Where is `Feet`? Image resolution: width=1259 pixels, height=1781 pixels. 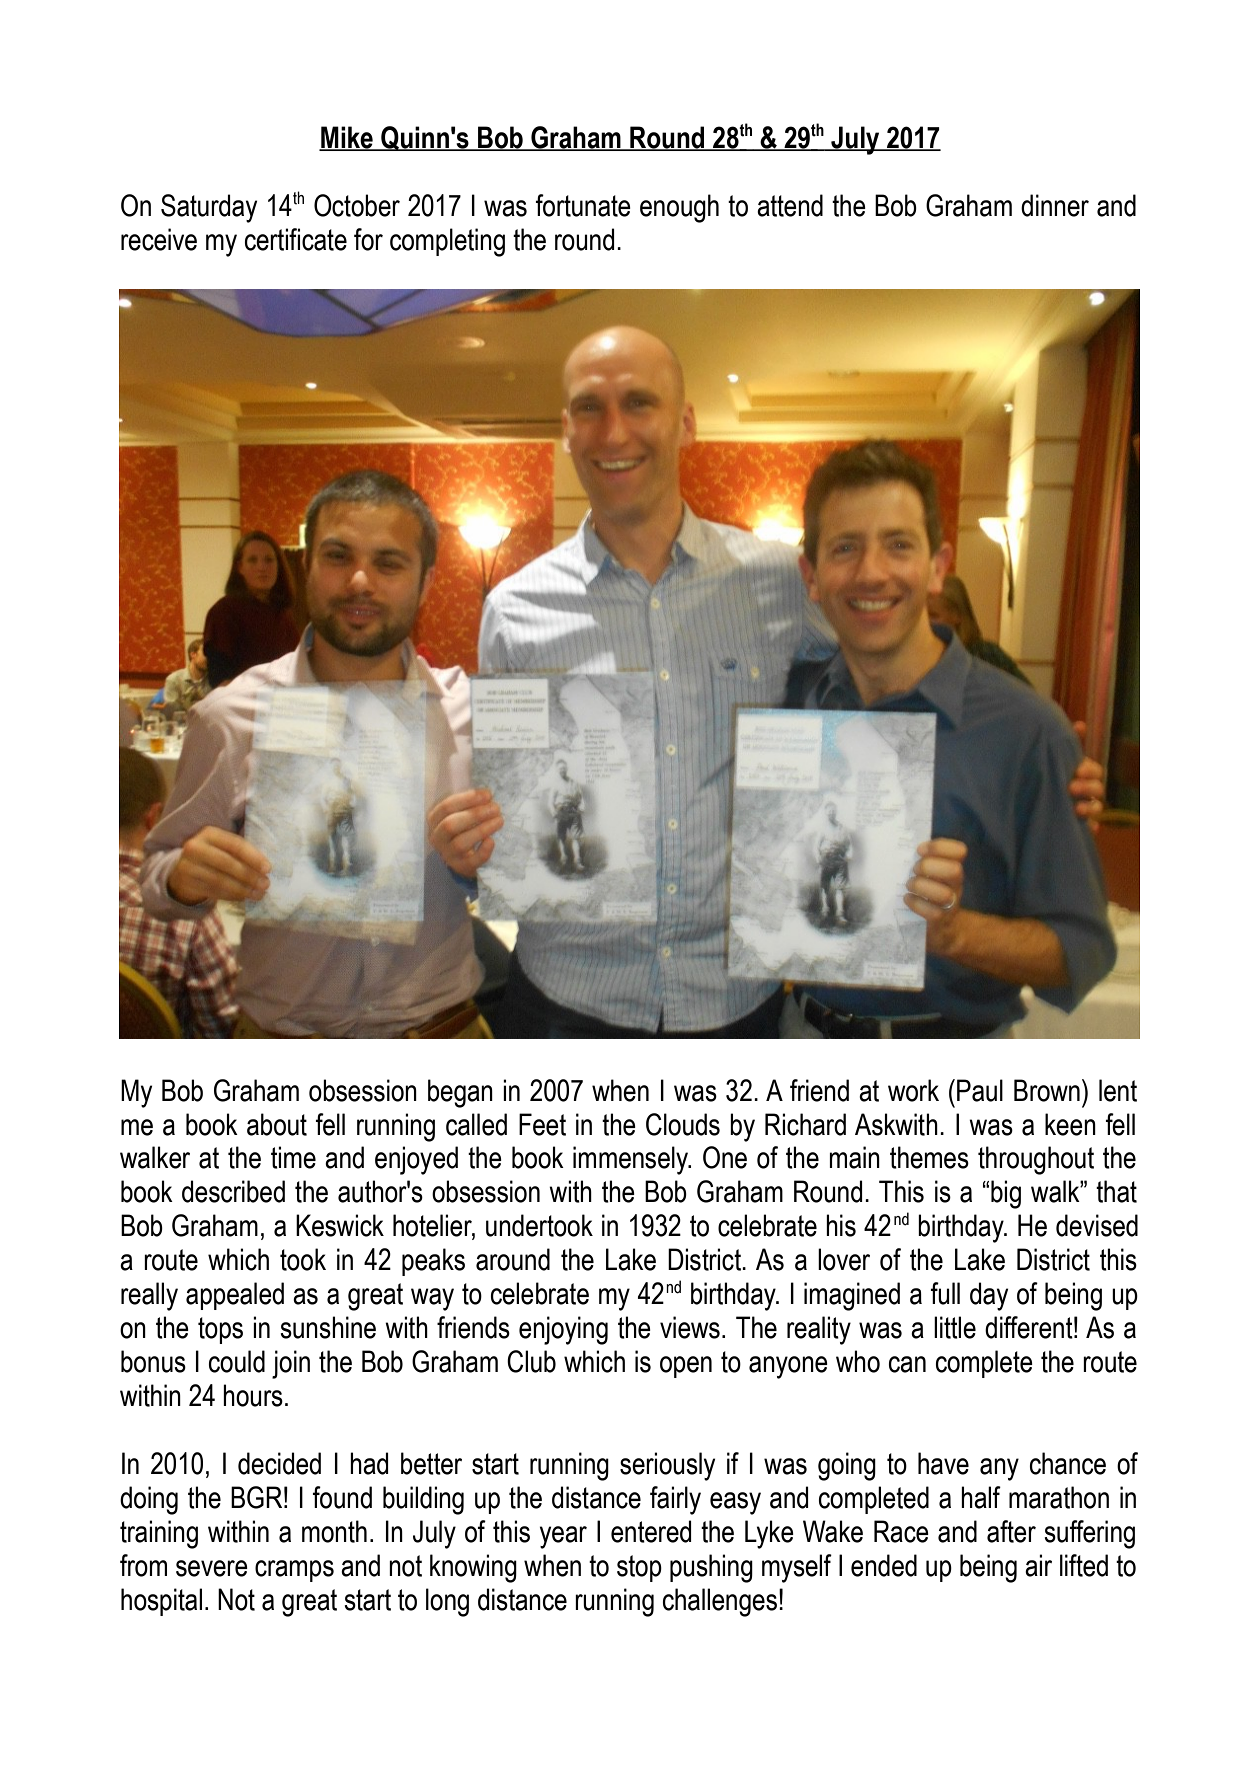 Feet is located at coordinates (542, 1124).
